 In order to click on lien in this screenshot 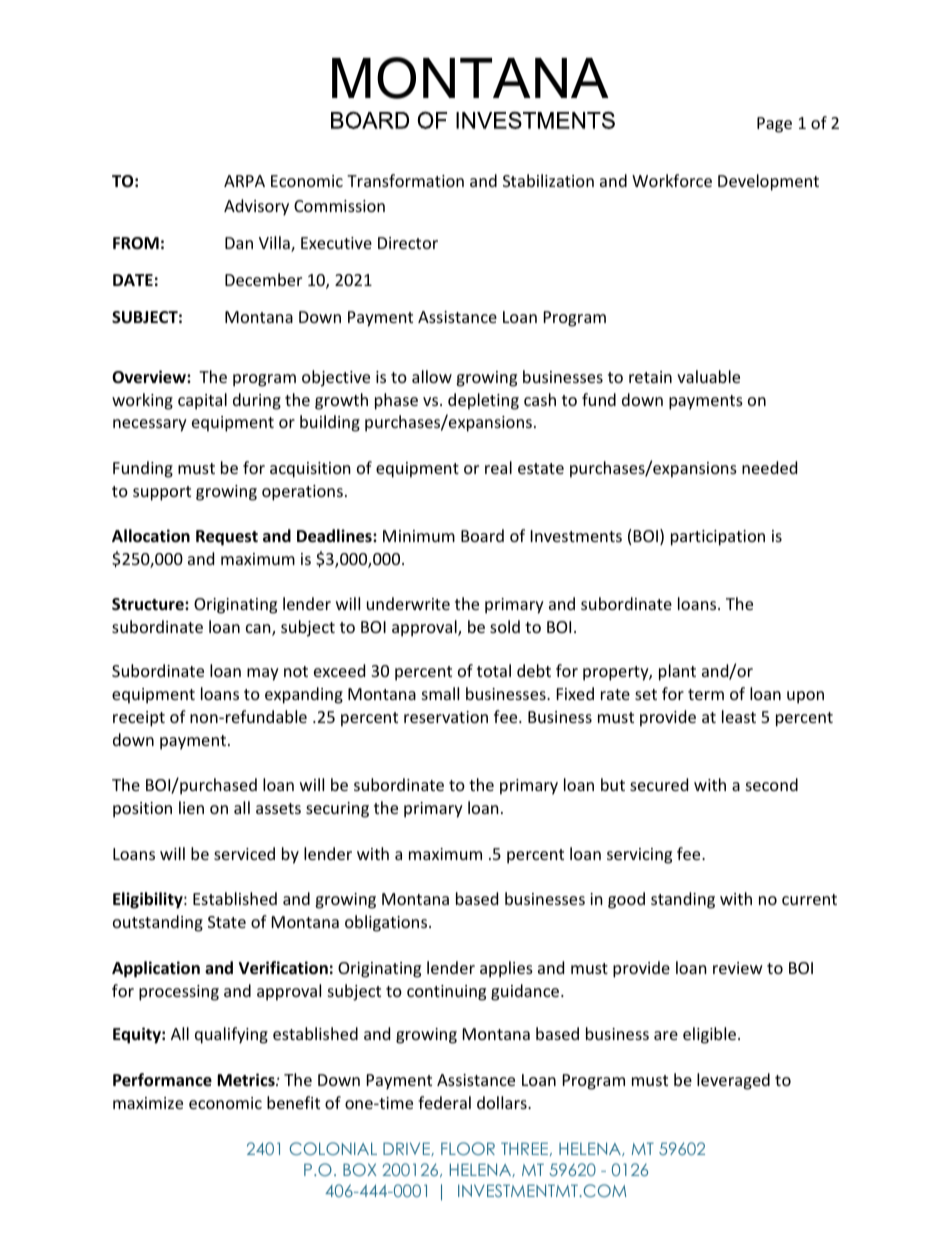, I will do `click(191, 807)`.
